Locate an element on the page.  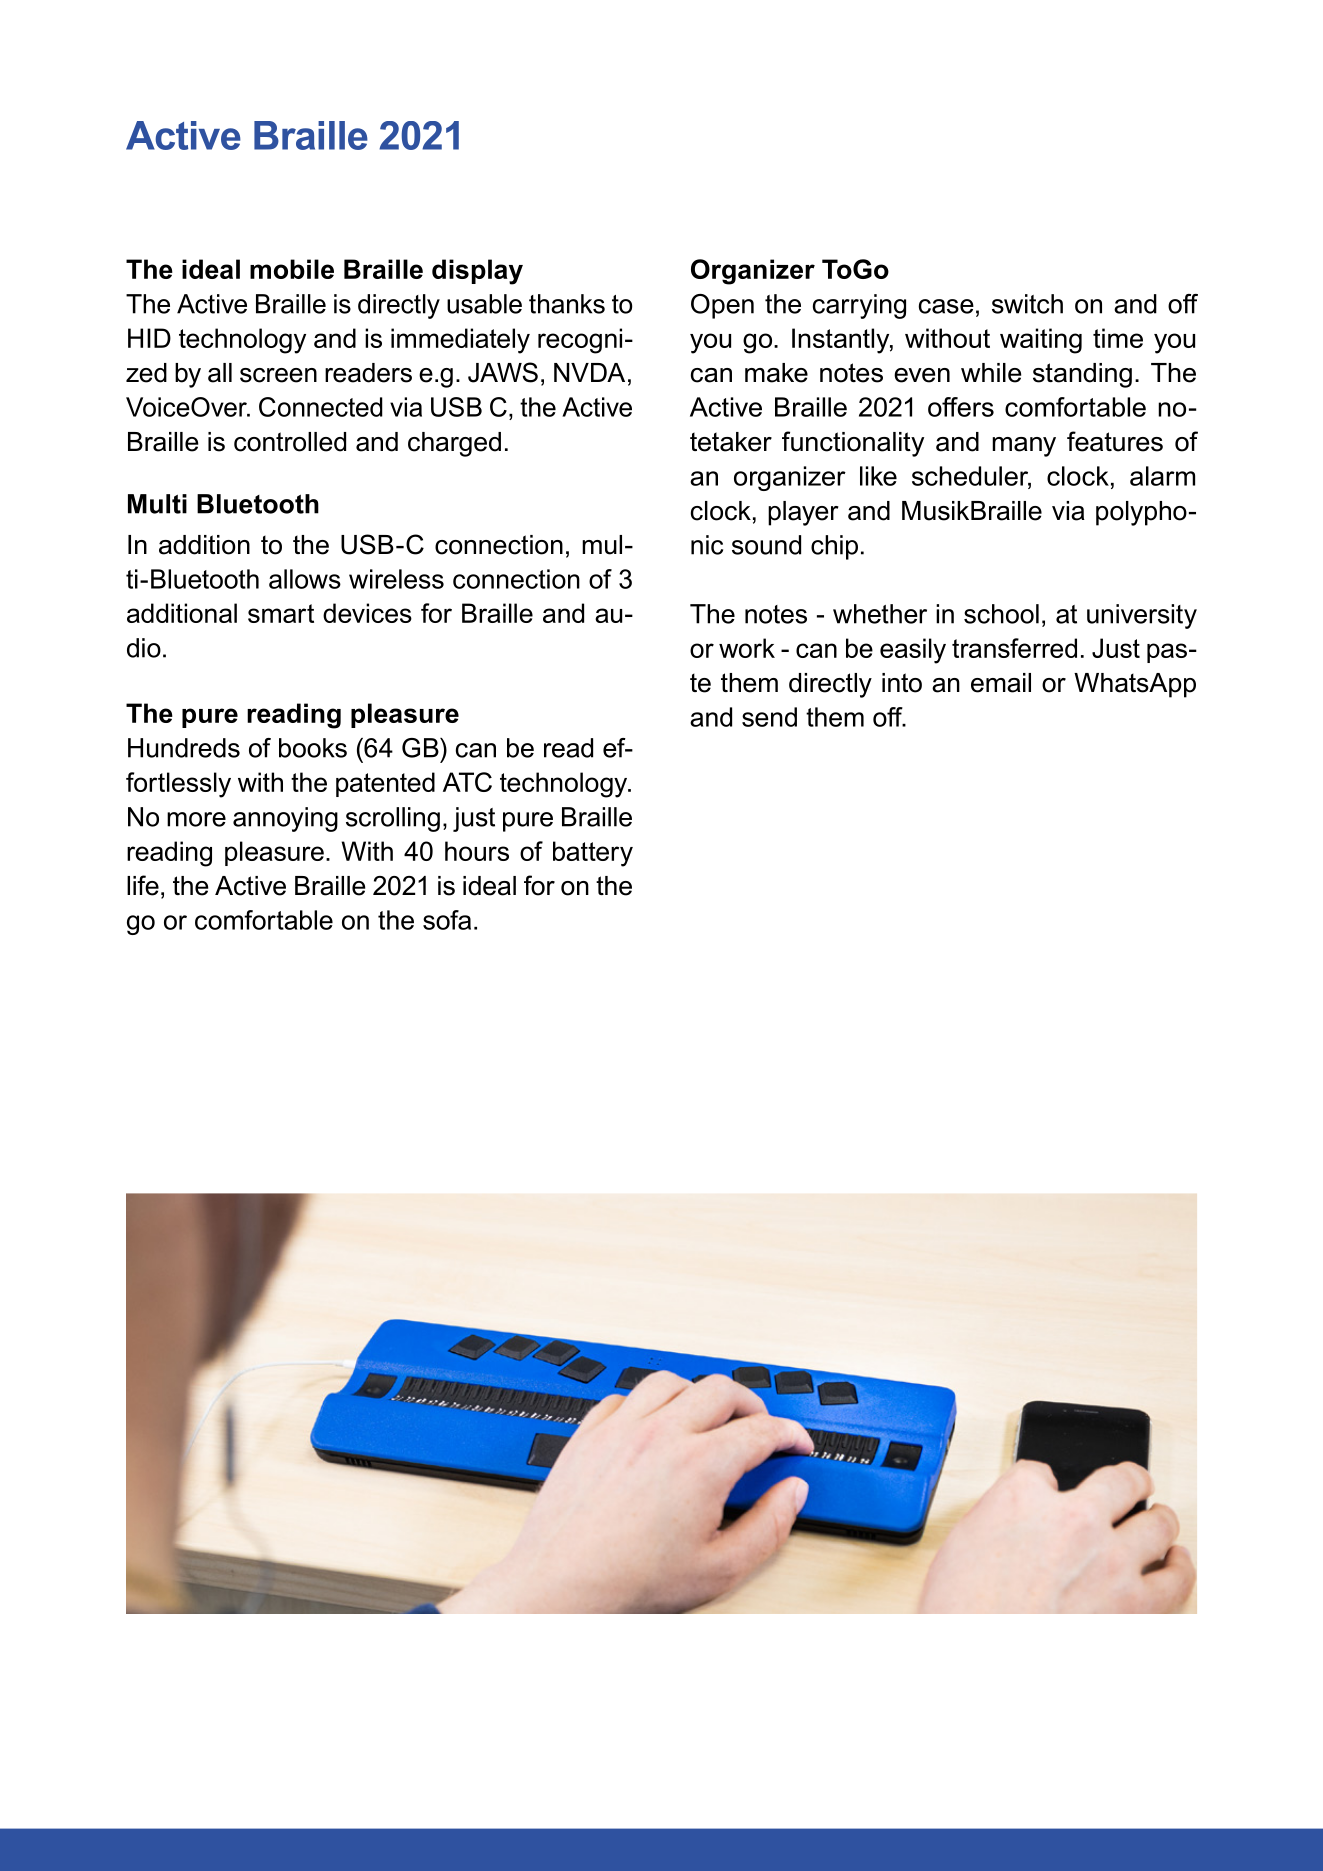
books is located at coordinates (313, 748).
